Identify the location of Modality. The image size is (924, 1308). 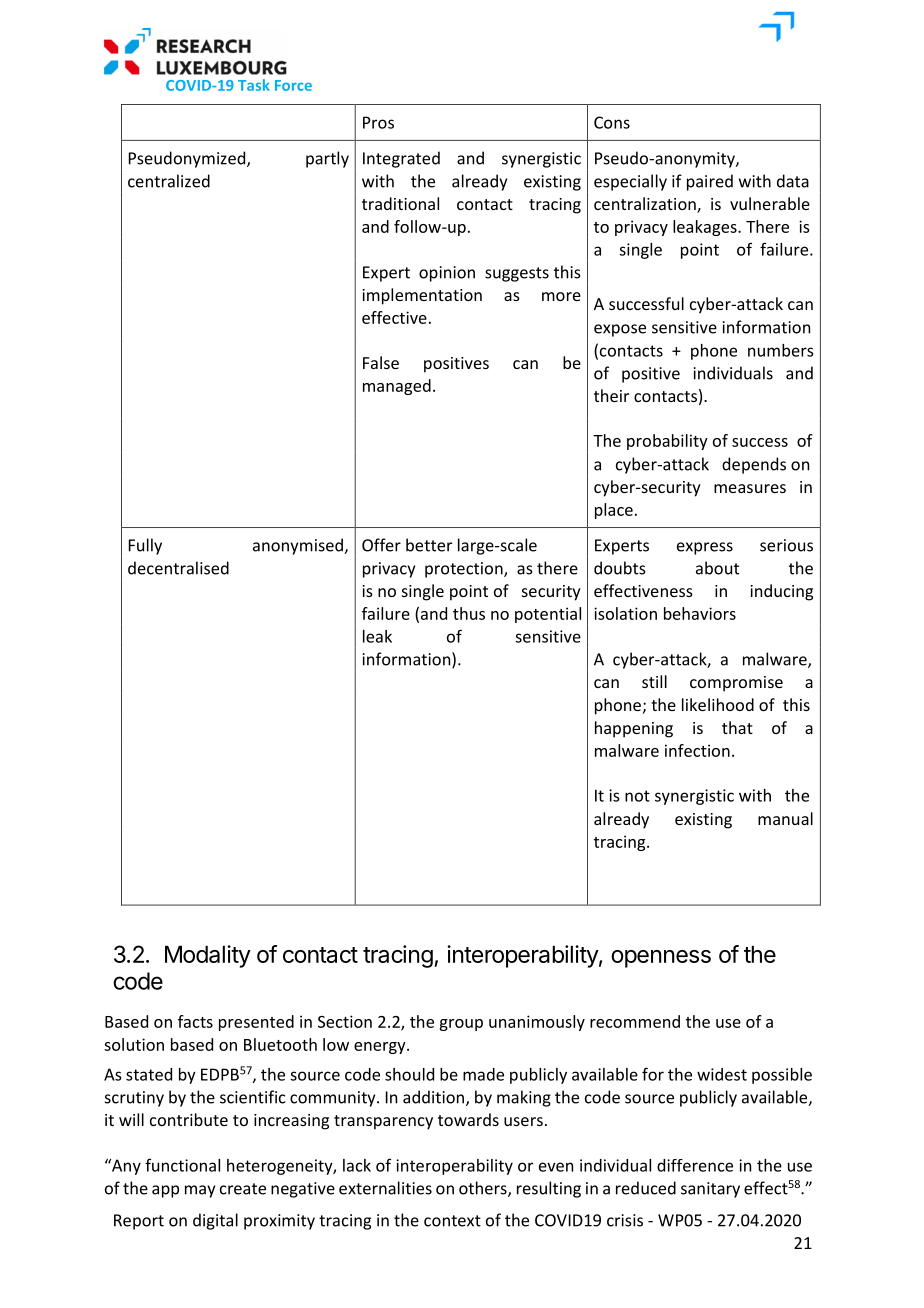
(208, 956).
